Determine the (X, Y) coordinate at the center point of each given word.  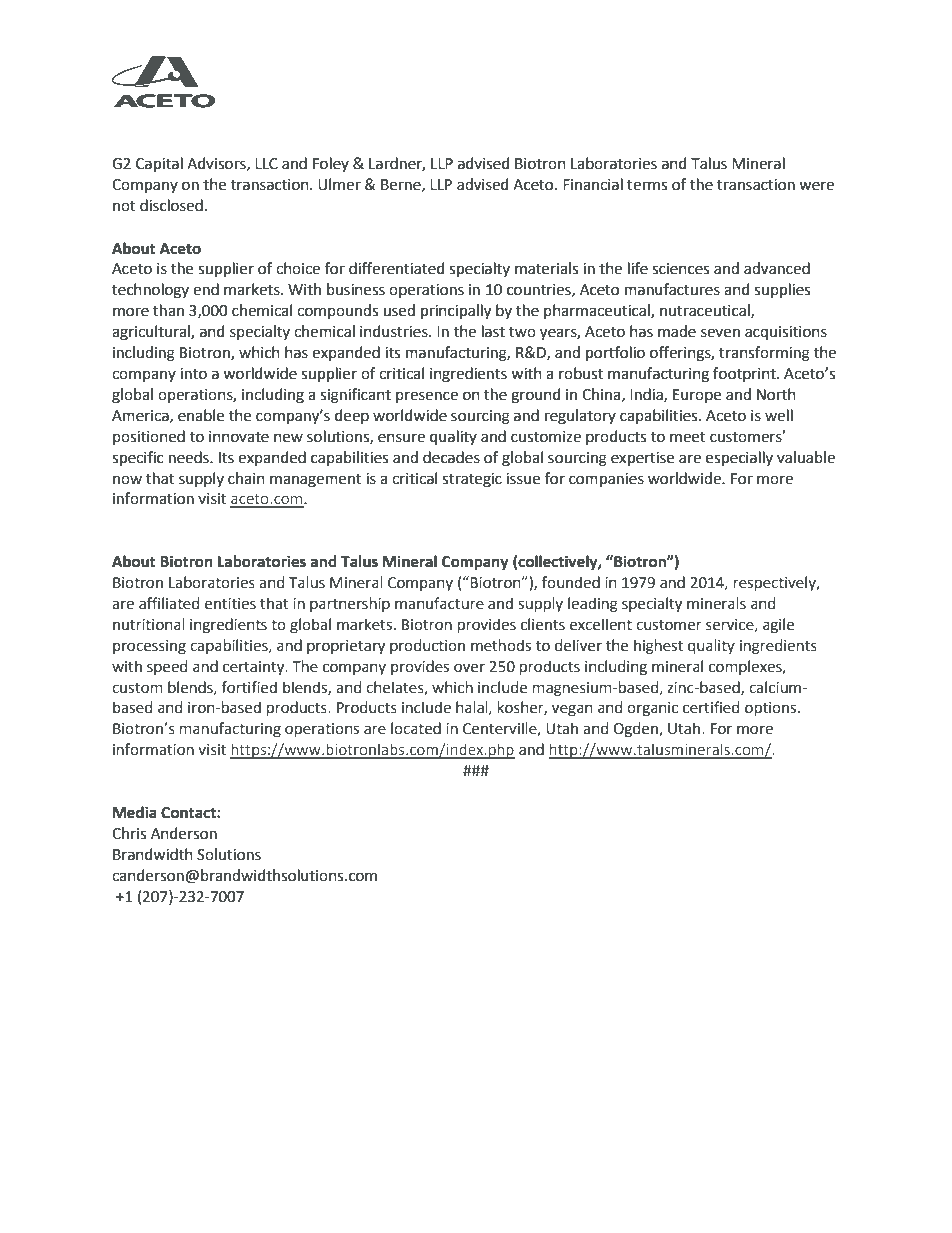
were (816, 186)
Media (135, 812)
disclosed (171, 205)
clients (543, 624)
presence (427, 397)
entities (230, 604)
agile (778, 625)
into (193, 374)
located (416, 728)
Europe (697, 396)
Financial (593, 184)
